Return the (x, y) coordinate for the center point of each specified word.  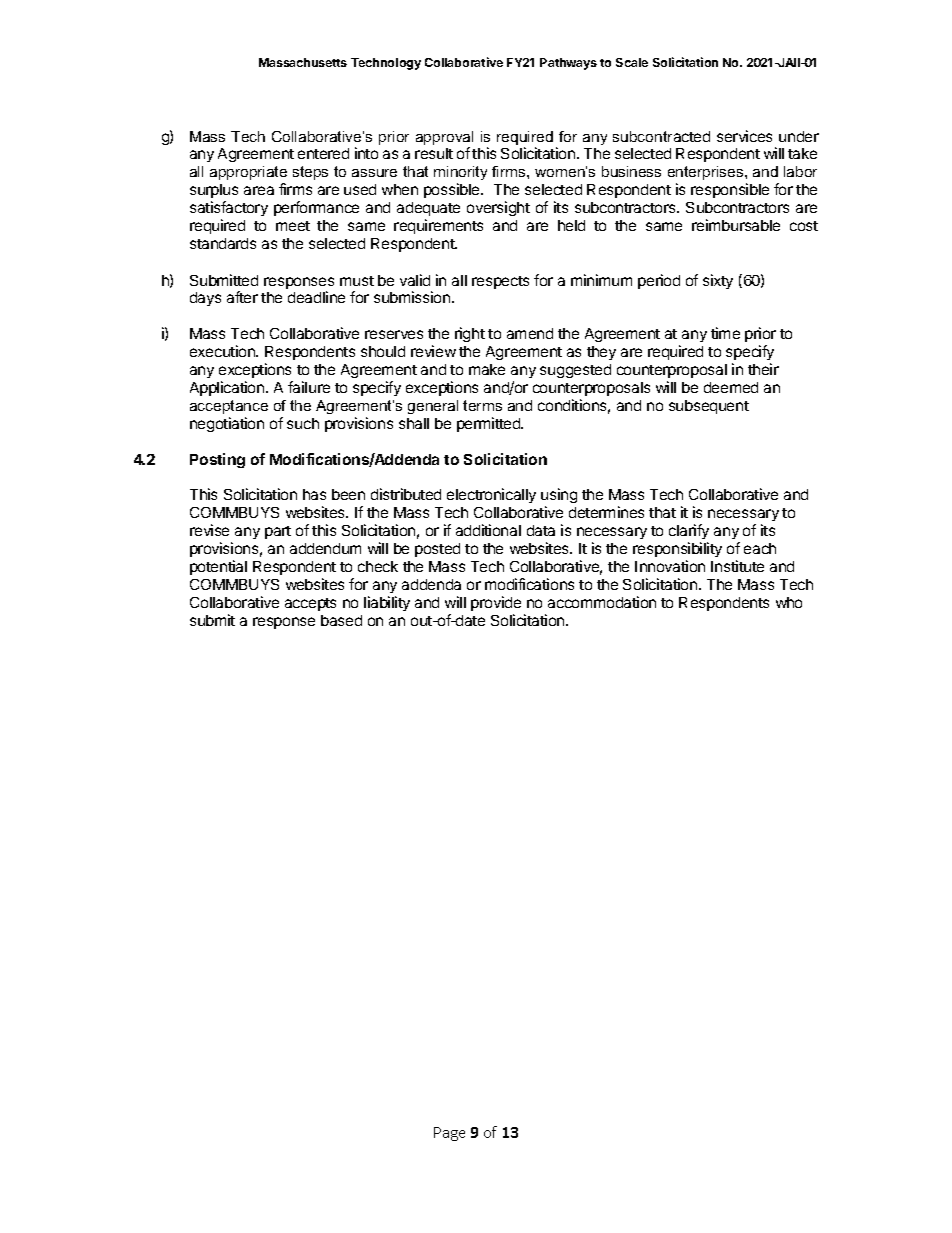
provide (496, 603)
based (341, 620)
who (789, 602)
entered (323, 153)
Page (449, 1134)
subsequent (709, 407)
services (744, 136)
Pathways (568, 64)
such (303, 423)
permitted (490, 424)
